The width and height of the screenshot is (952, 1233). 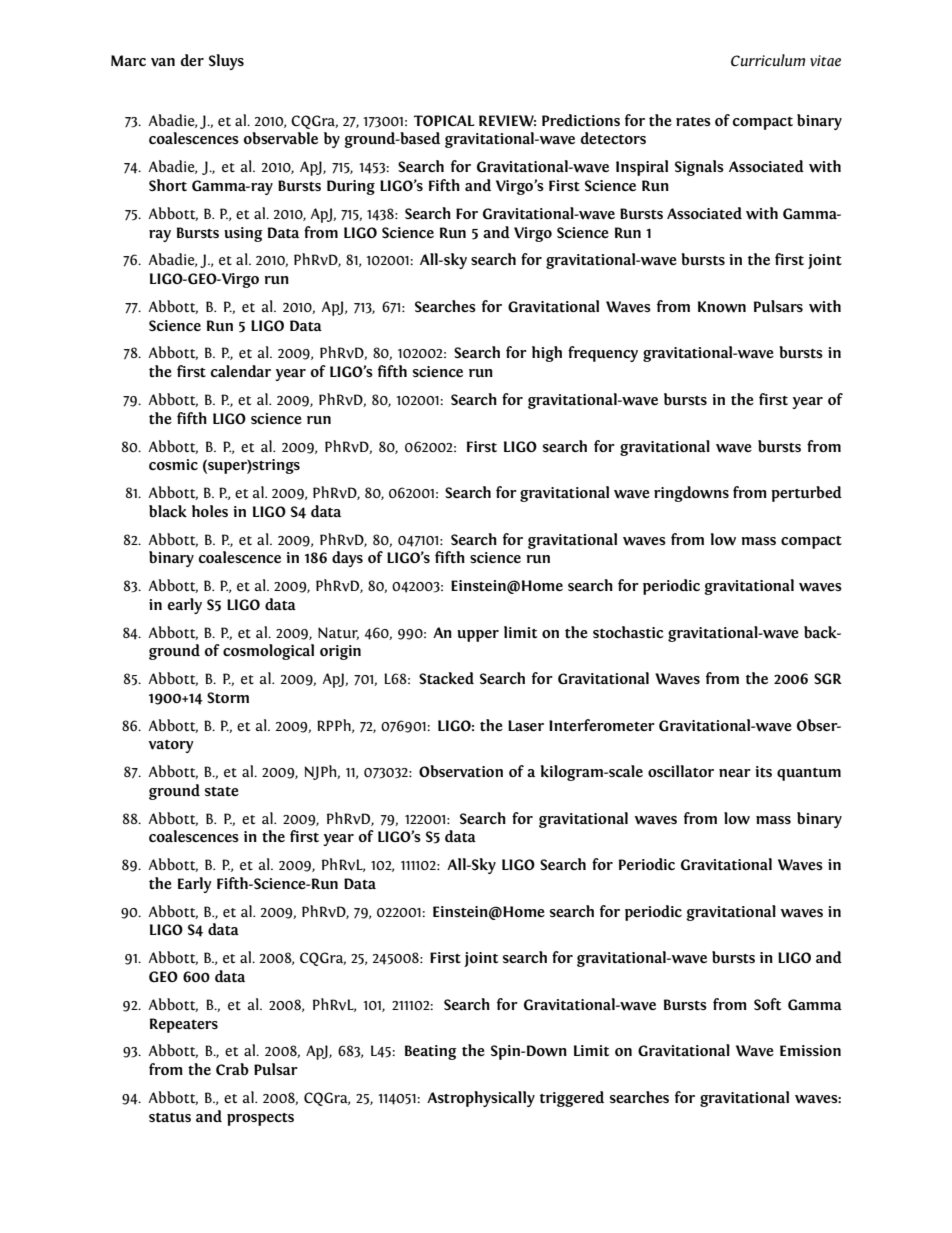 I want to click on Laser, so click(x=526, y=725).
